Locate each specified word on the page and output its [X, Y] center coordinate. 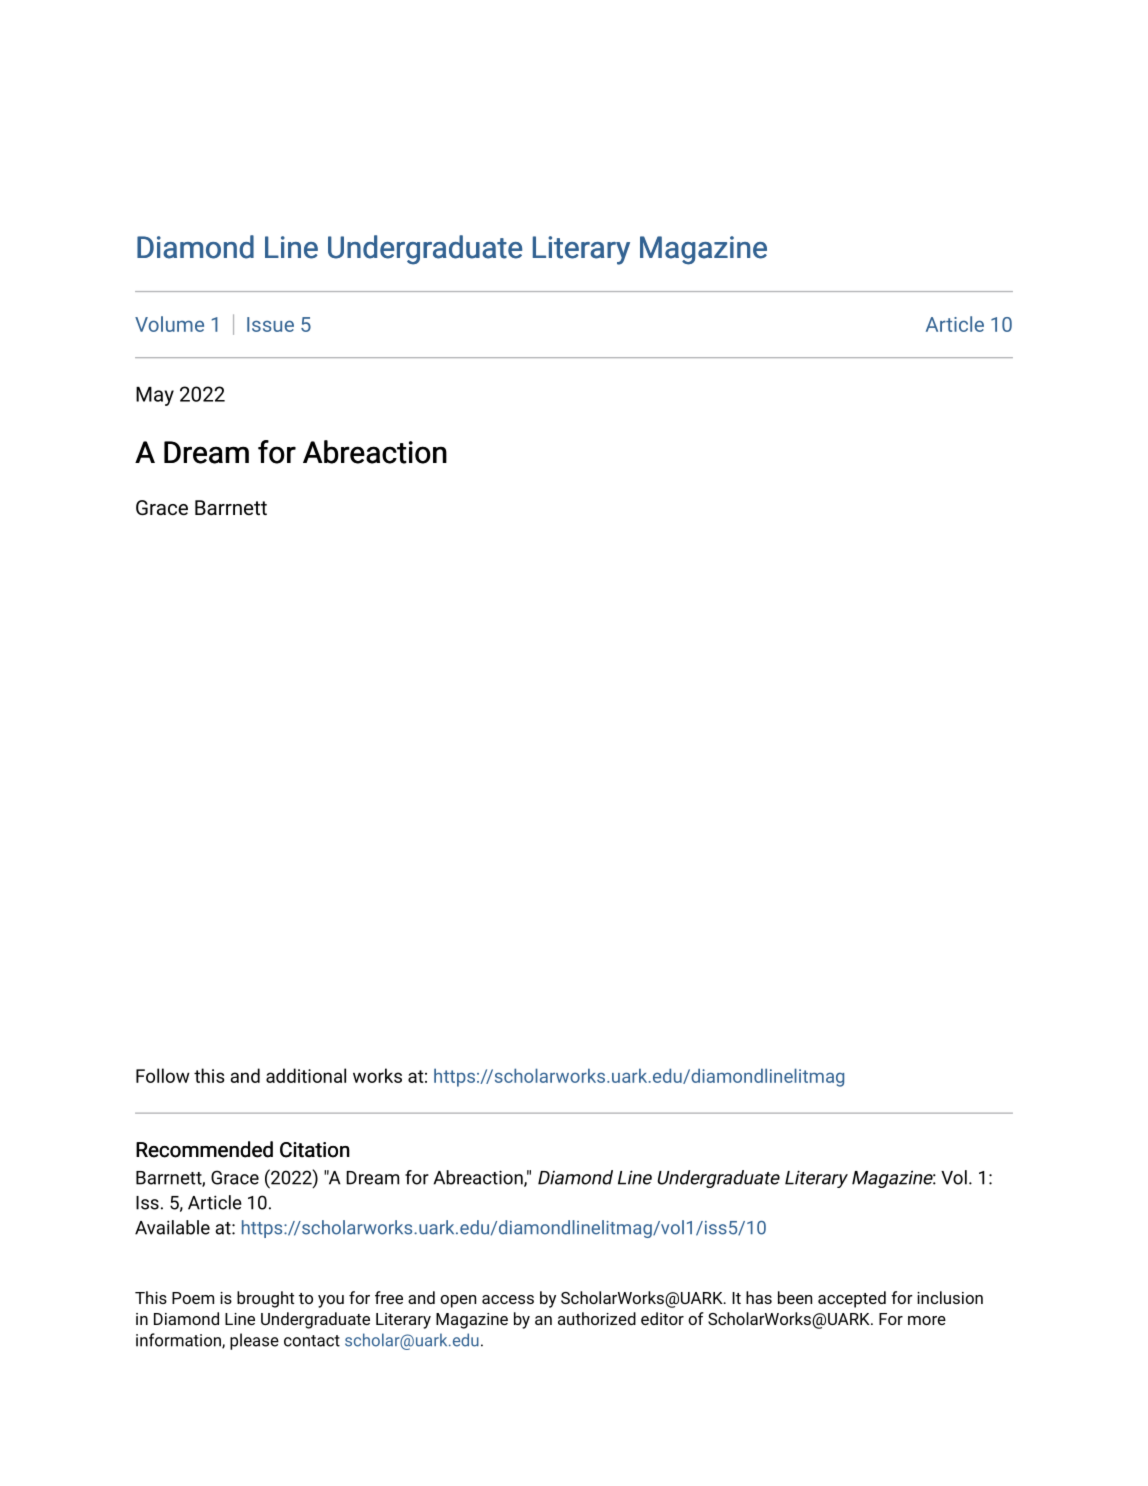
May [155, 396]
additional [306, 1075]
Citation [315, 1150]
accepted [852, 1299]
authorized [597, 1318]
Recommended [204, 1149]
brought [265, 1299]
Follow [163, 1075]
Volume [169, 324]
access [508, 1299]
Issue [270, 324]
